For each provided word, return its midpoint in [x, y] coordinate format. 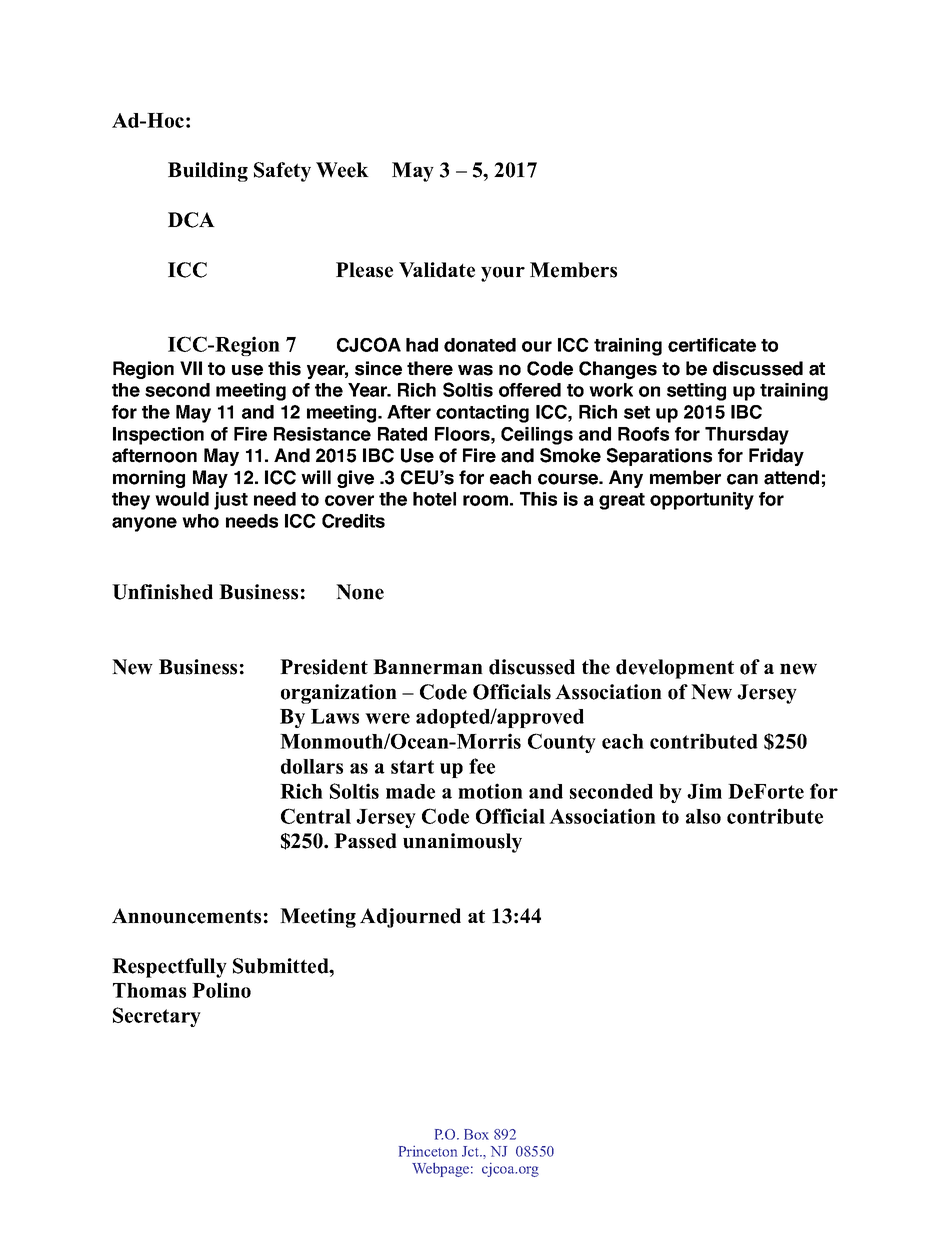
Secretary [157, 1017]
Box [476, 1134]
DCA [191, 220]
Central [316, 816]
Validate [437, 270]
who [200, 521]
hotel [434, 499]
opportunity [702, 501]
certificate [712, 345]
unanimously [462, 843]
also [703, 816]
